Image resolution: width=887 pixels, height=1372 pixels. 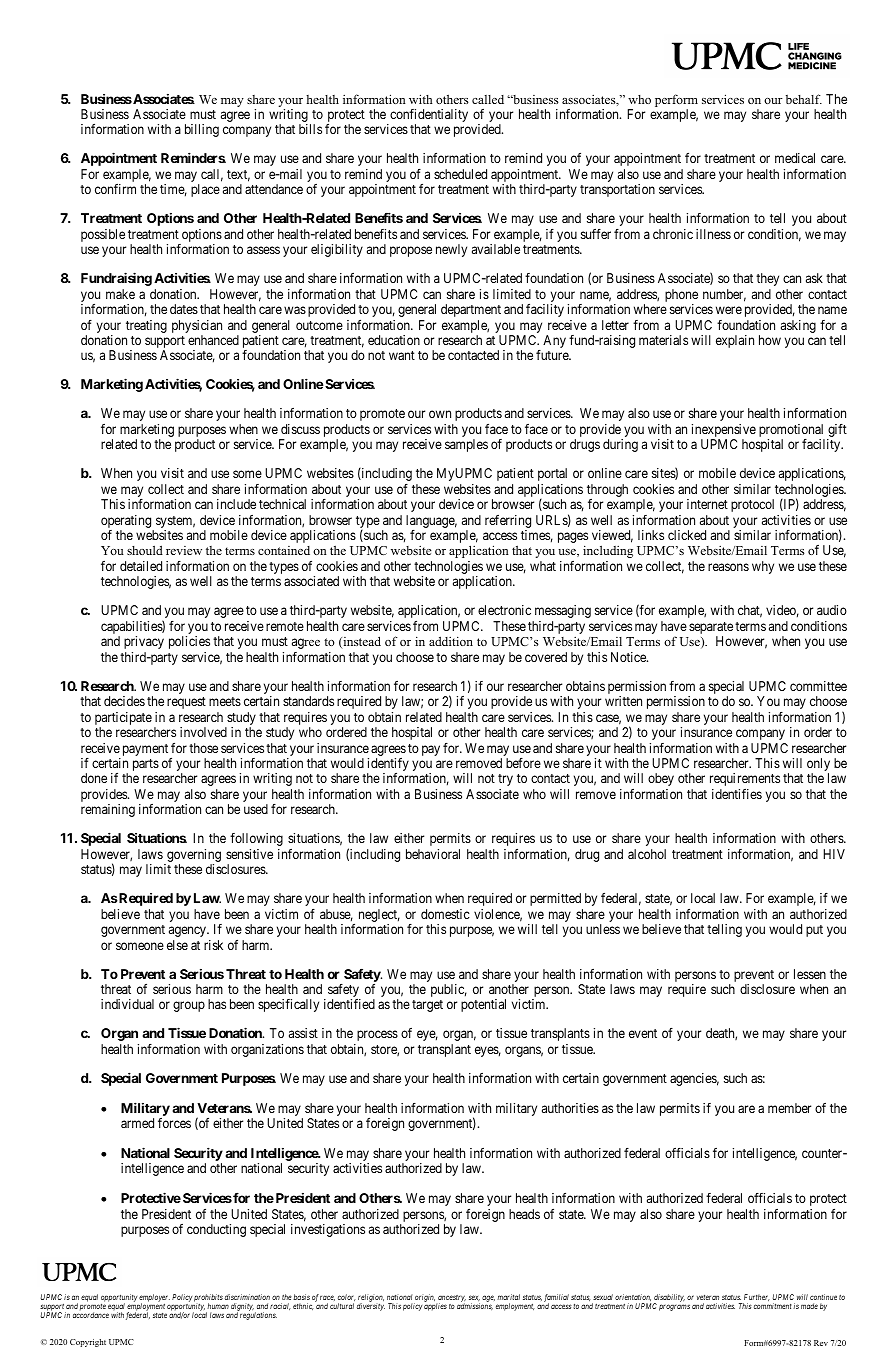 What do you see at coordinates (218, 1306) in the image?
I see `human` at bounding box center [218, 1306].
